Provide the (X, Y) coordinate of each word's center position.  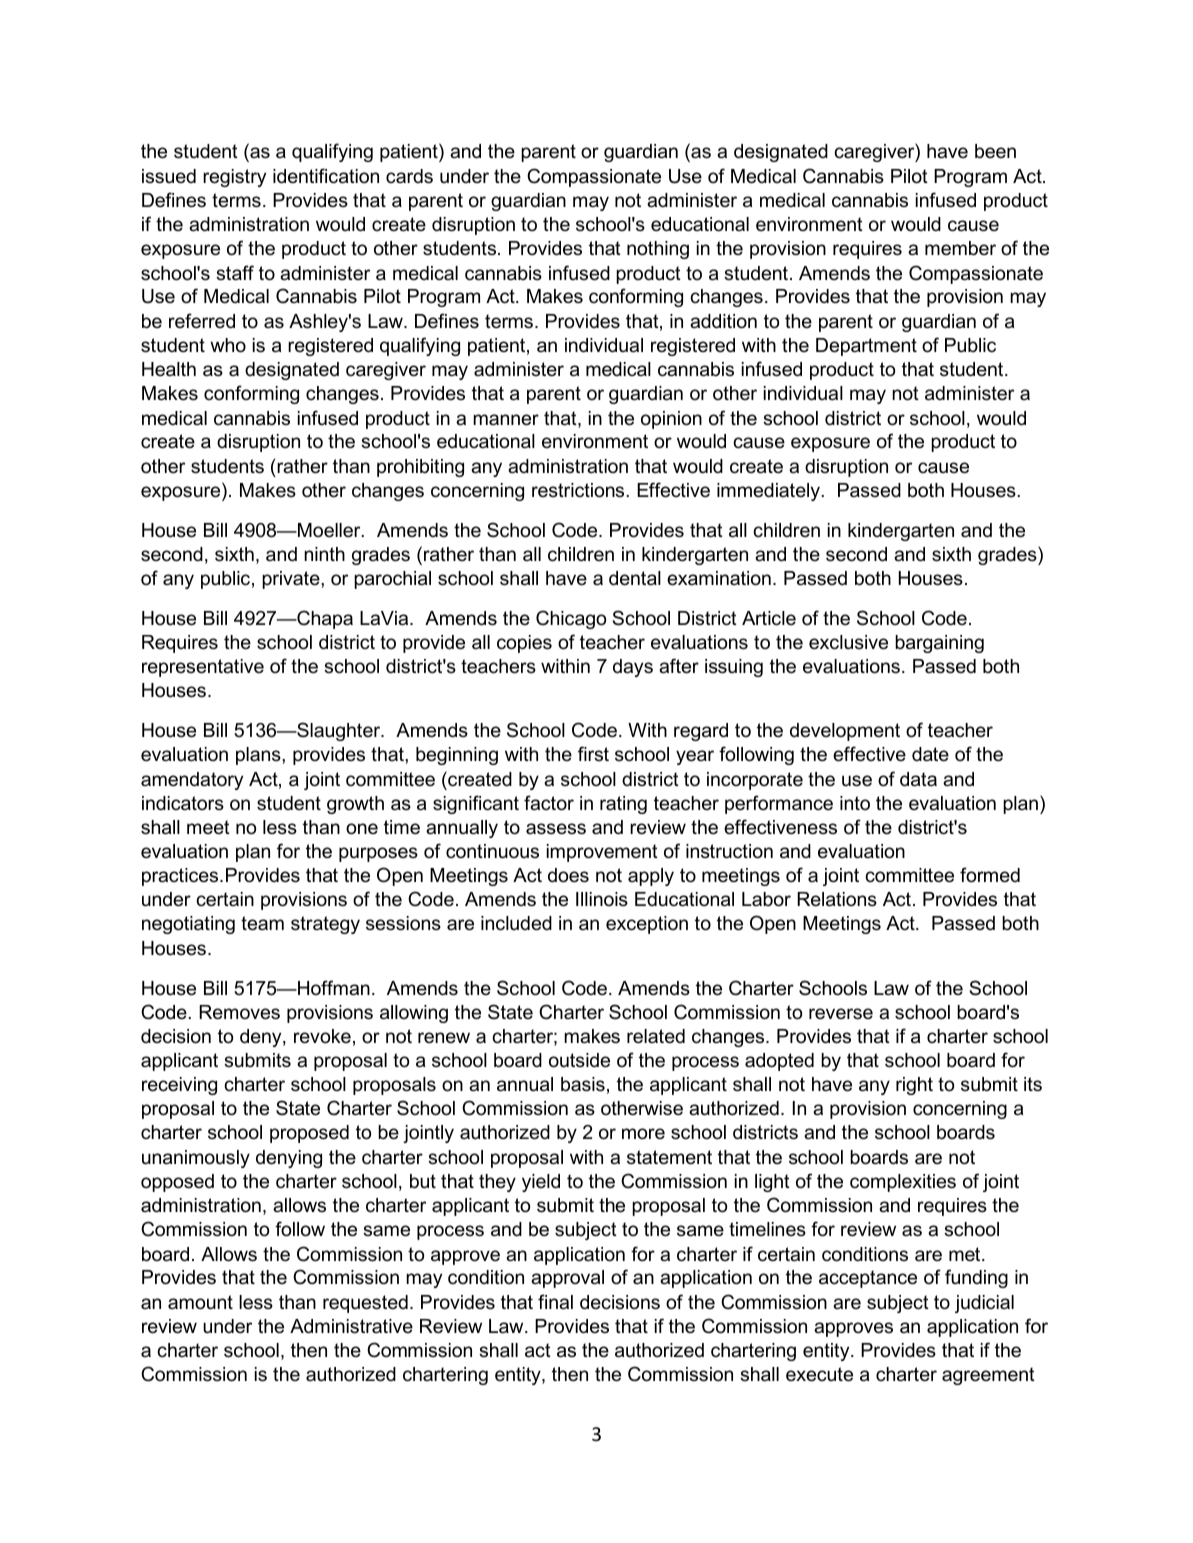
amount (200, 1302)
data (918, 779)
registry (234, 178)
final (555, 1302)
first (593, 753)
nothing (658, 250)
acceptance (868, 1279)
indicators (183, 803)
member (960, 248)
